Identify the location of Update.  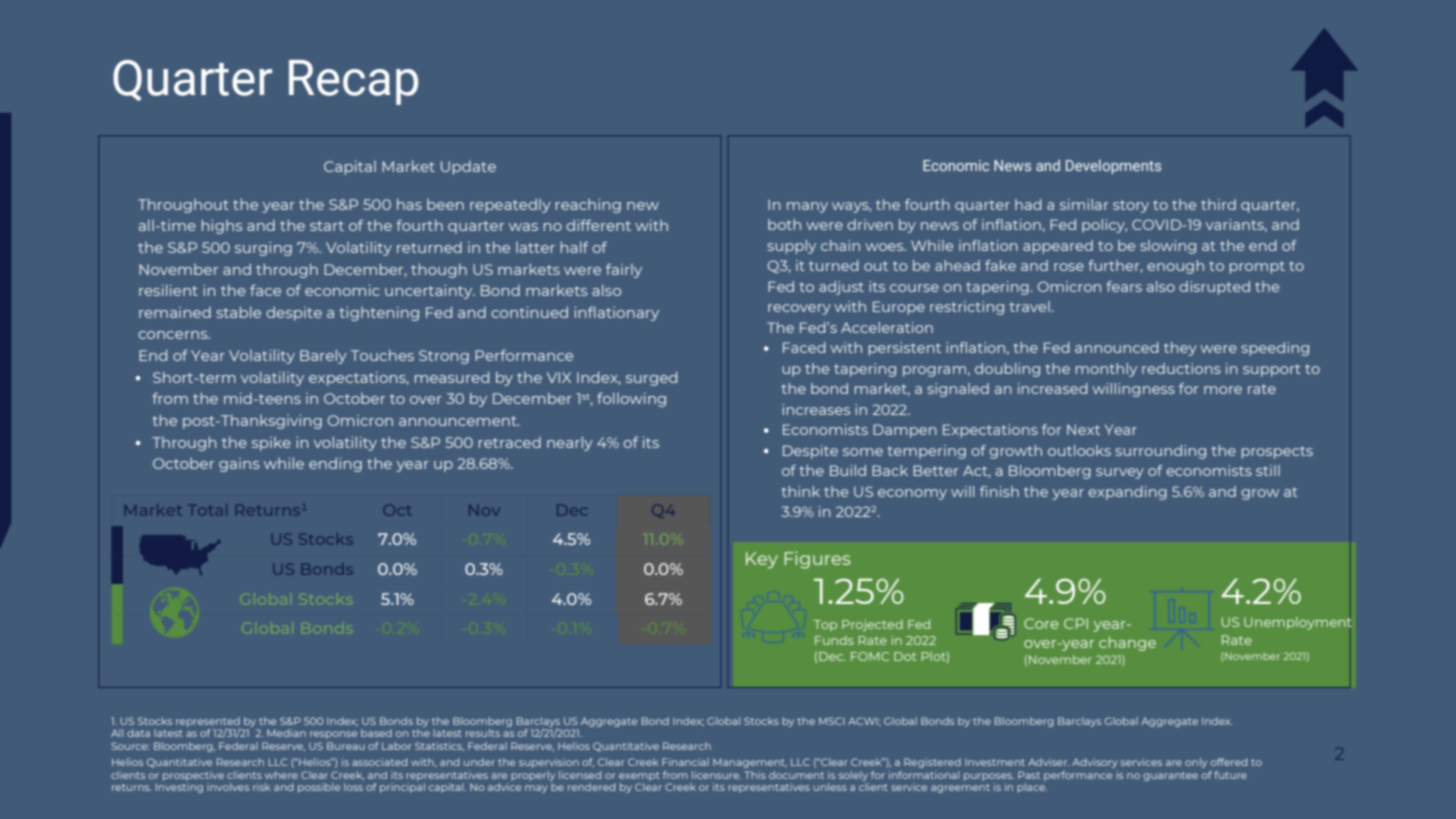
(468, 168).
